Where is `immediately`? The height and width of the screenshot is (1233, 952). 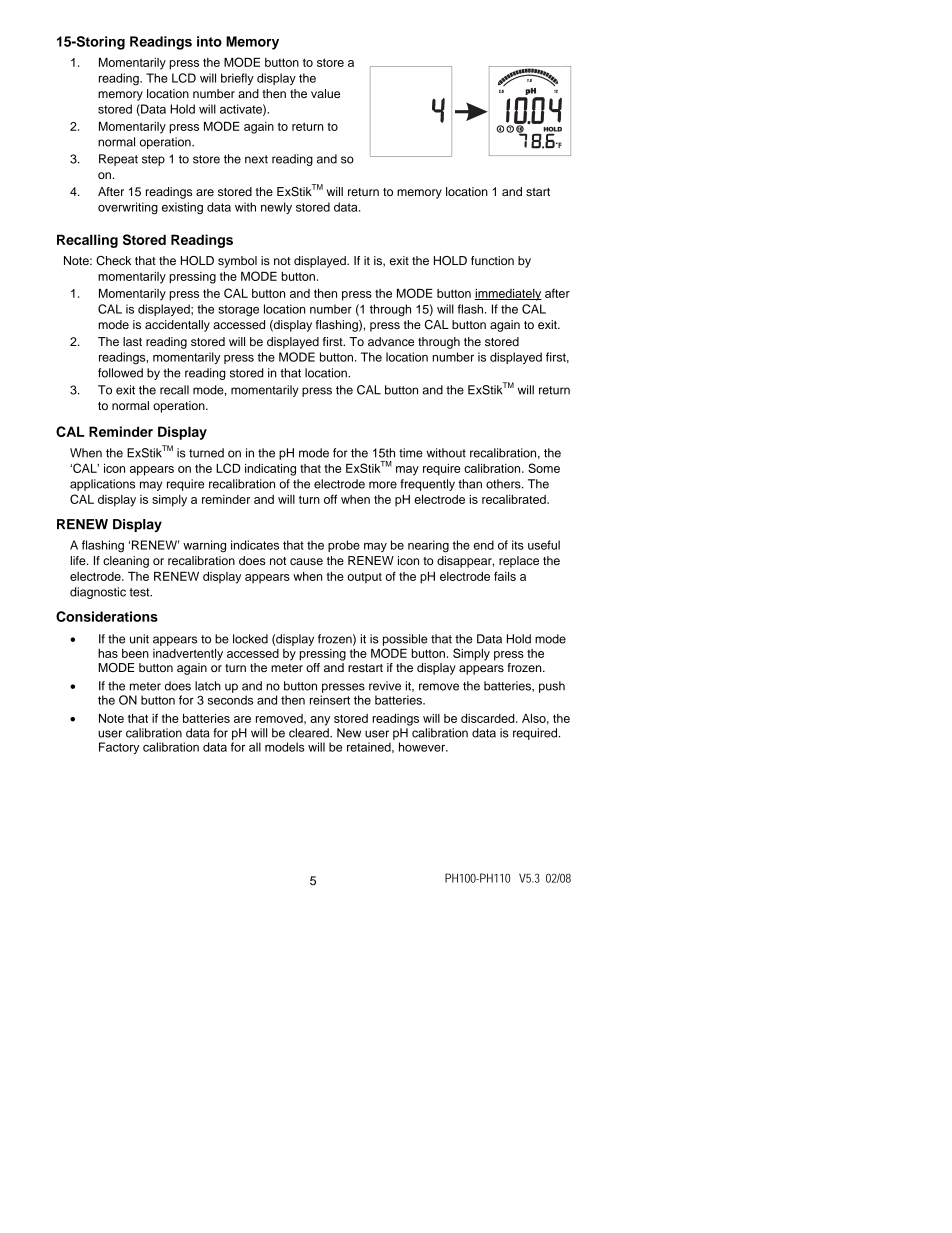
immediately is located at coordinates (508, 295).
